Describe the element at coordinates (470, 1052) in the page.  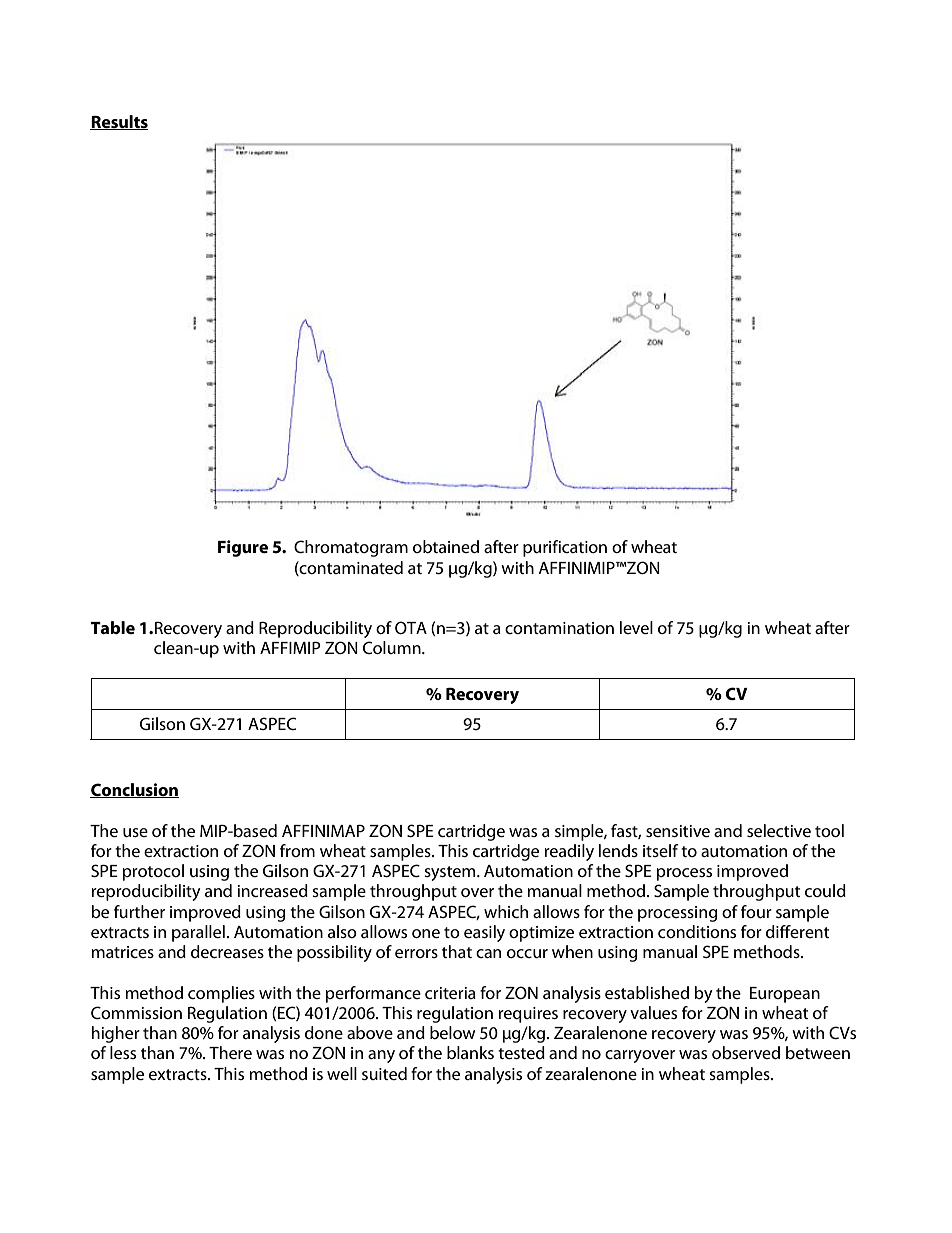
I see `blanks` at that location.
